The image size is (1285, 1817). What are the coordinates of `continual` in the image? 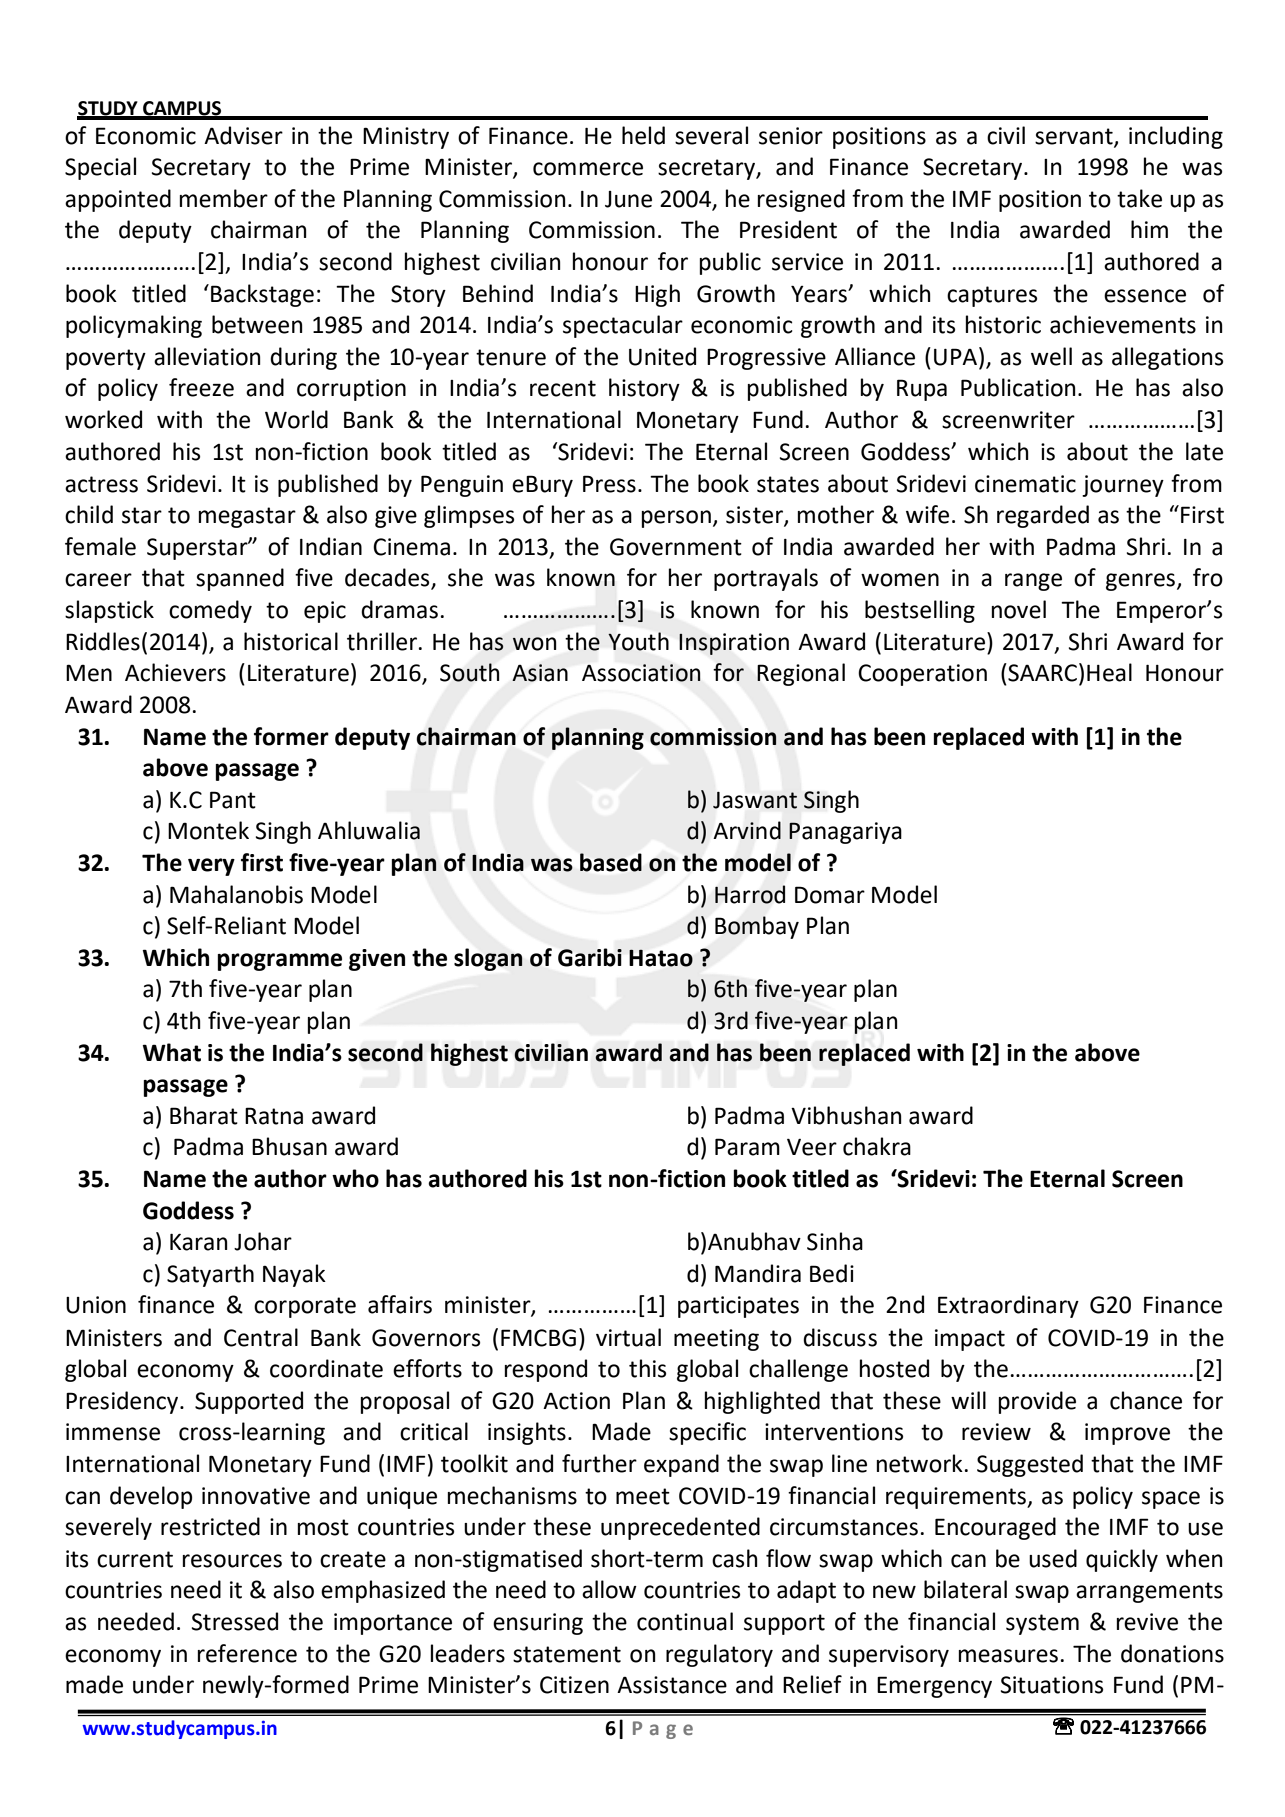 It's located at (685, 1621).
